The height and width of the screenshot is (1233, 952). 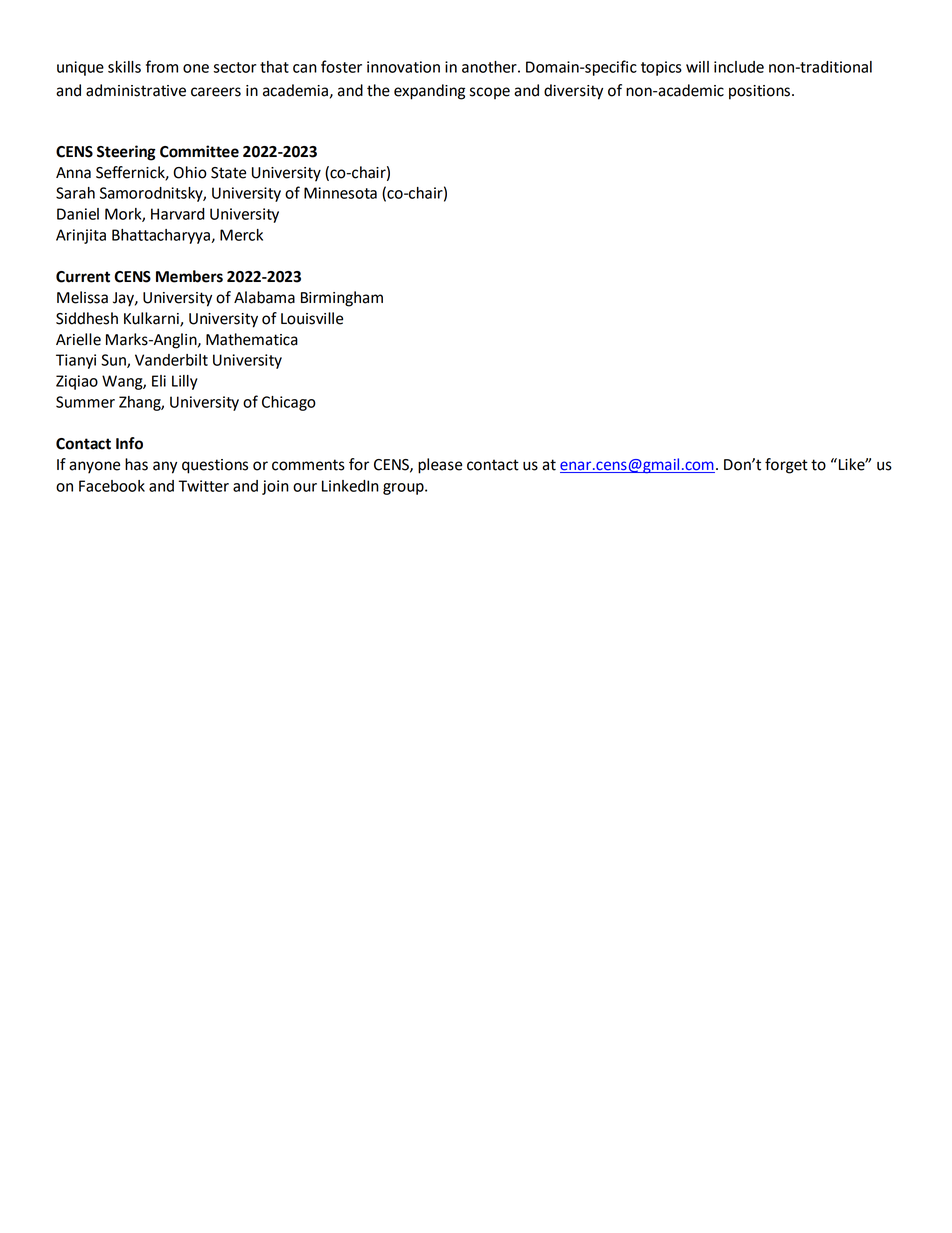 What do you see at coordinates (429, 92) in the screenshot?
I see `expanding` at bounding box center [429, 92].
